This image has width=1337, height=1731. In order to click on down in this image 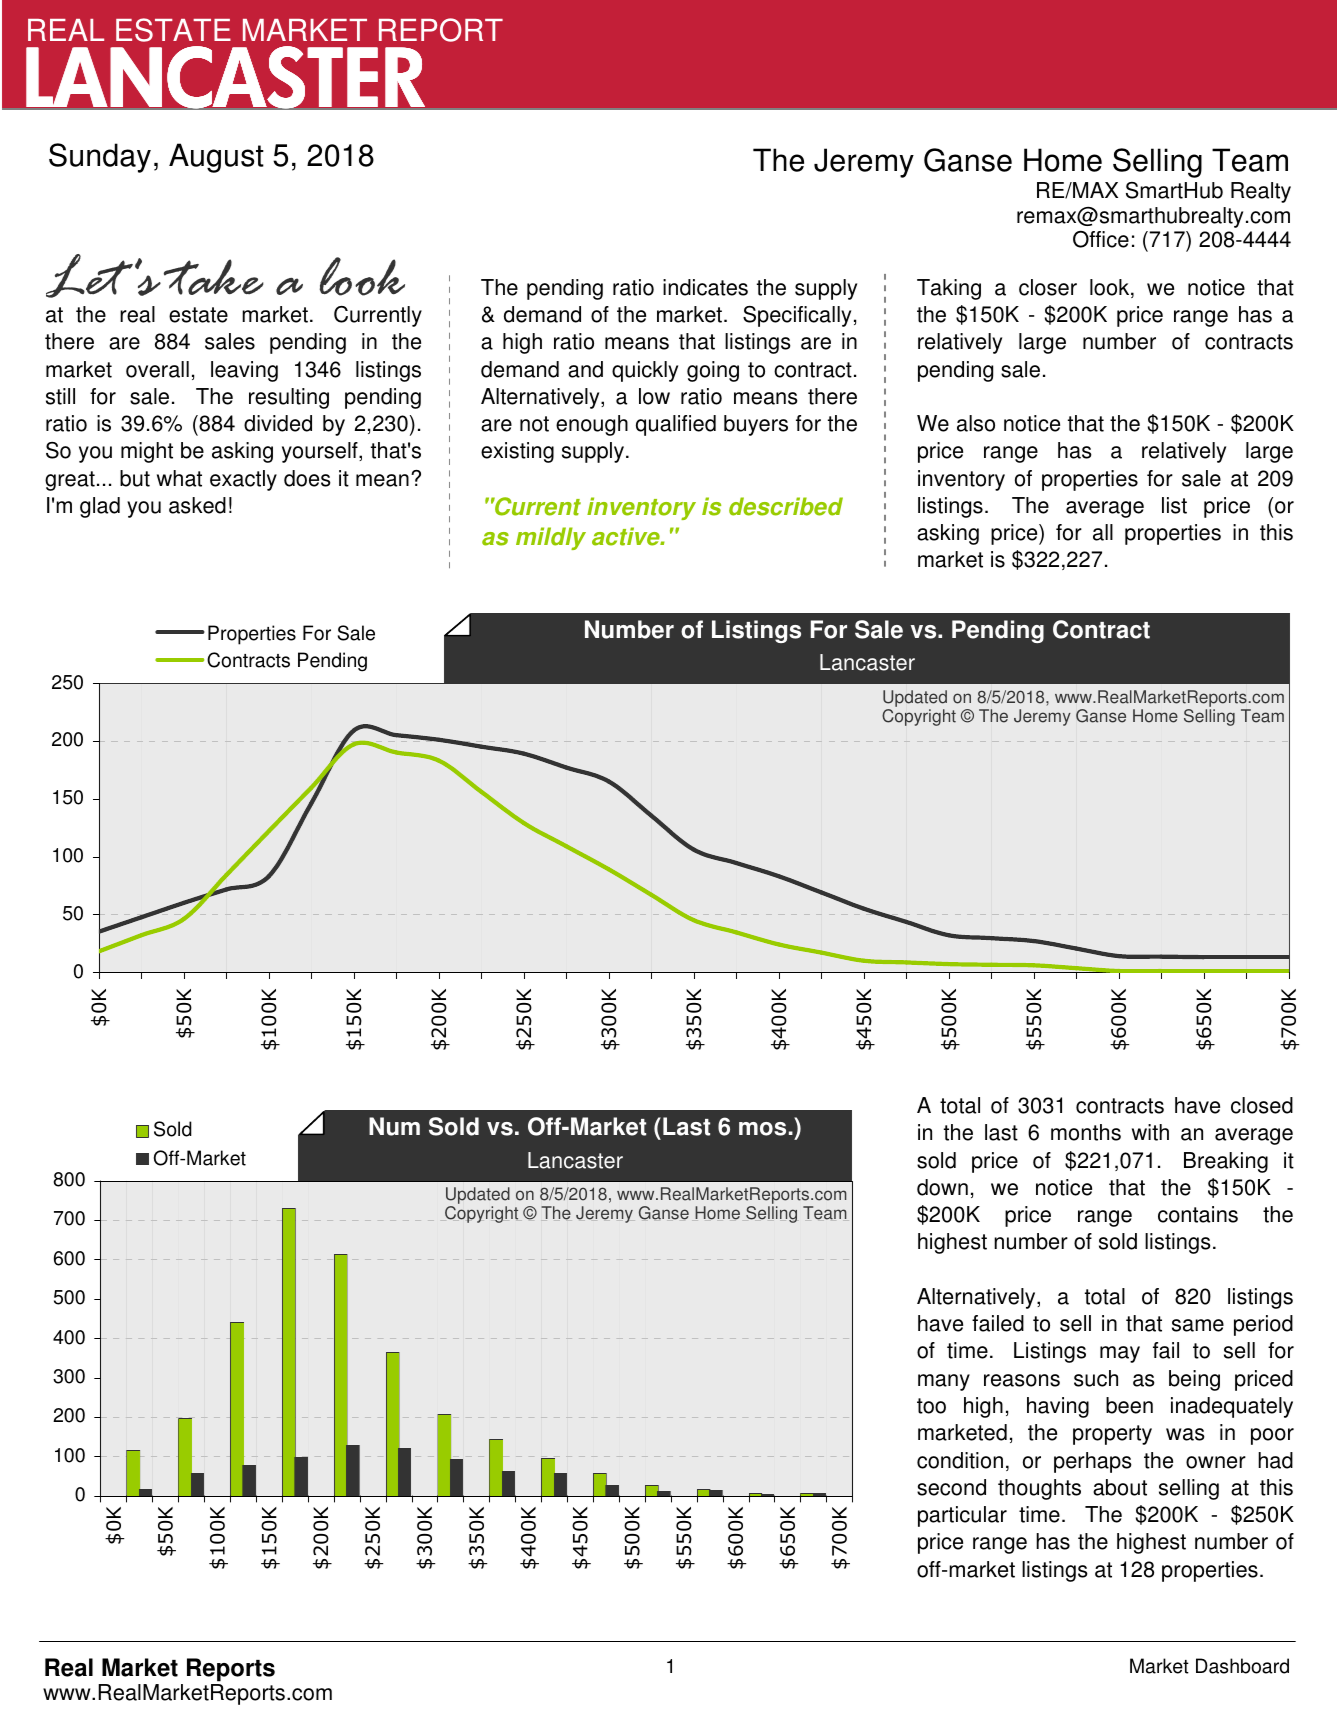, I will do `click(942, 1187)`.
